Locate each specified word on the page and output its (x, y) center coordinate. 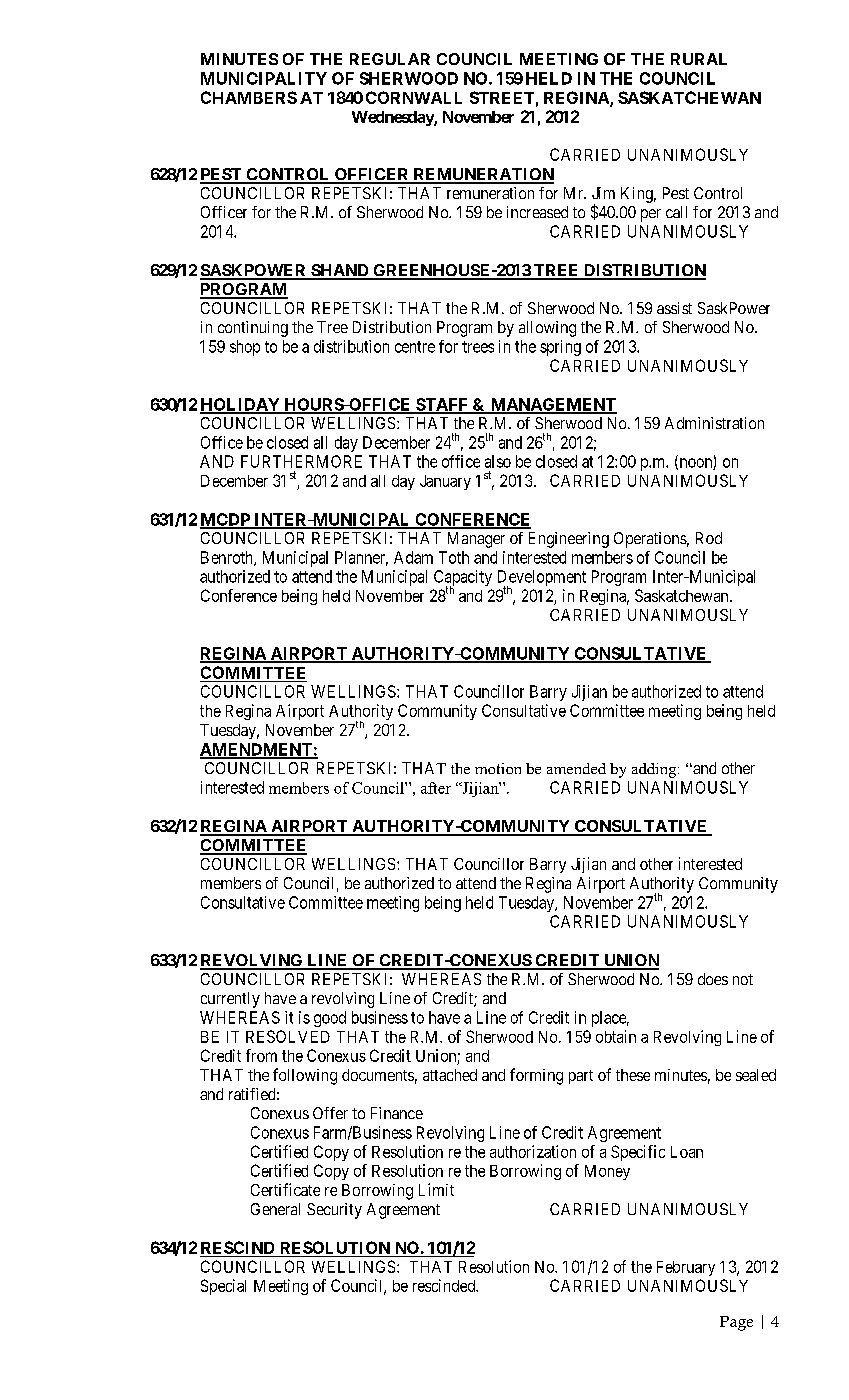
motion (498, 768)
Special (223, 1287)
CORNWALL (414, 97)
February (686, 1268)
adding (655, 770)
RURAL (699, 59)
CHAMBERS (249, 97)
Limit (436, 1189)
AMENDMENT (257, 750)
